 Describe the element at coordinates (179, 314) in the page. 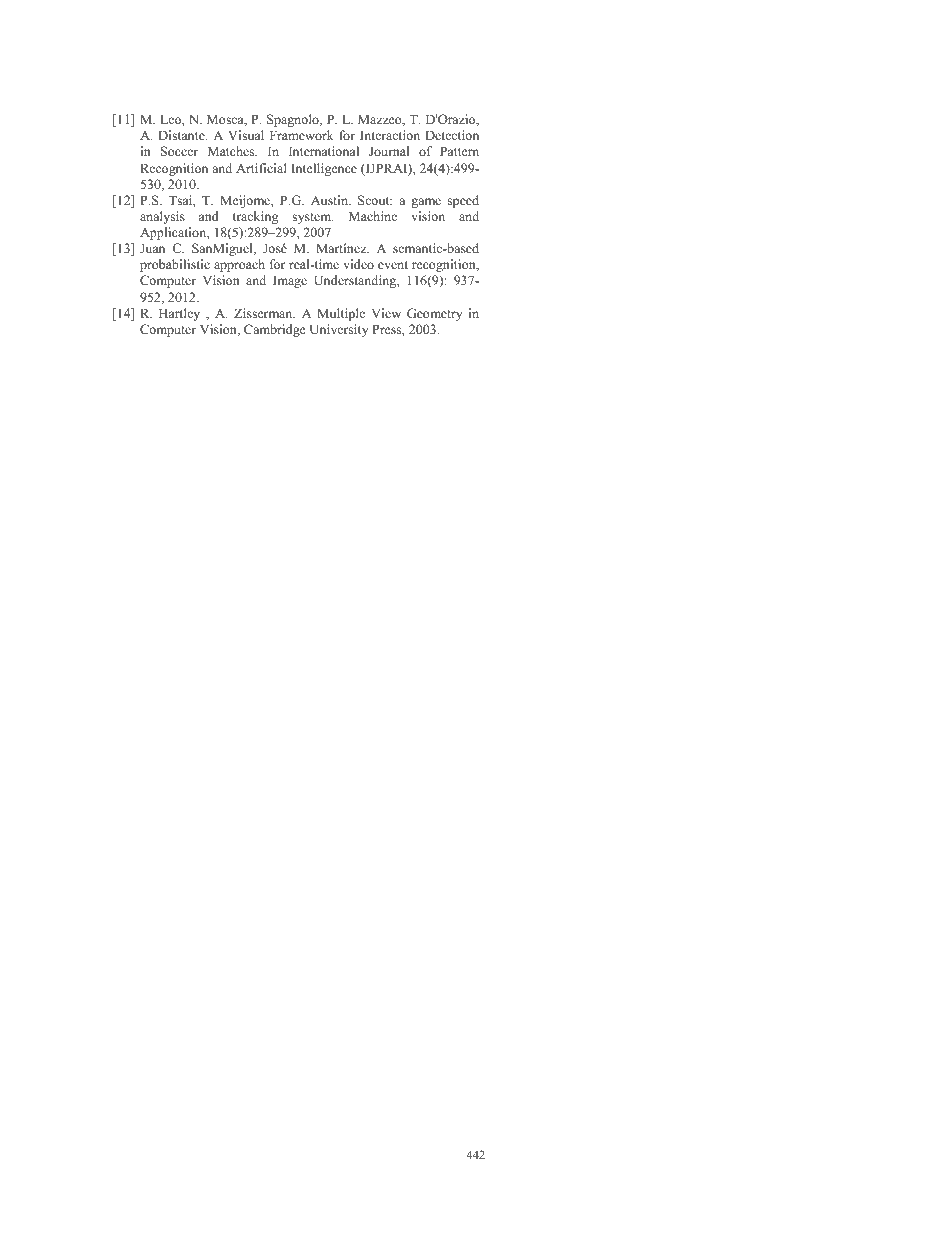

I see `Hartley` at that location.
